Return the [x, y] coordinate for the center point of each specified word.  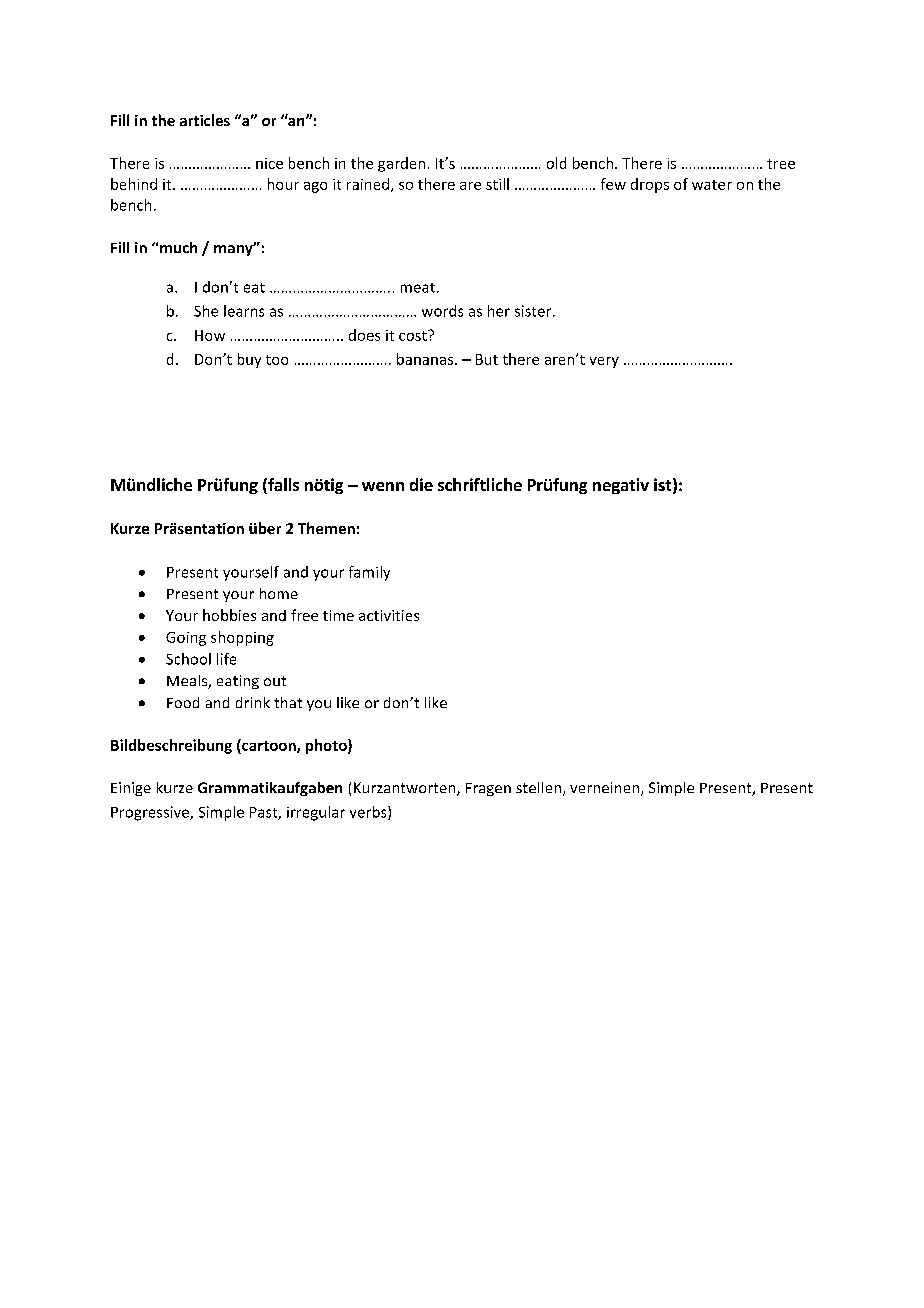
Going [186, 639]
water [712, 185]
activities [389, 615]
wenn [383, 486]
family [369, 573]
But [487, 359]
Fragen [488, 789]
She [206, 311]
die [421, 484]
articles [205, 120]
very [604, 362]
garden [401, 164]
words [442, 311]
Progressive [151, 813]
